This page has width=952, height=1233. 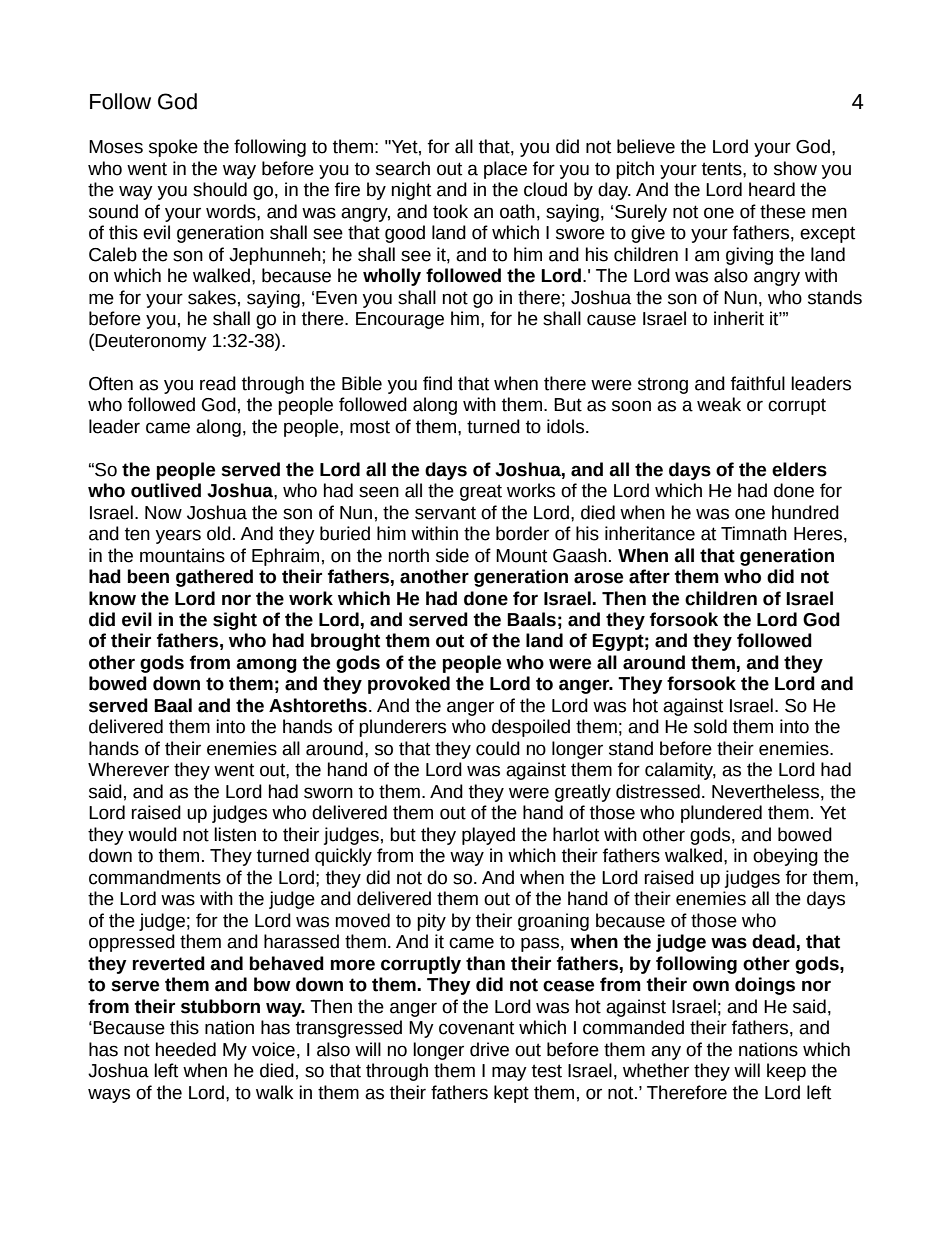 I want to click on played, so click(x=488, y=836).
